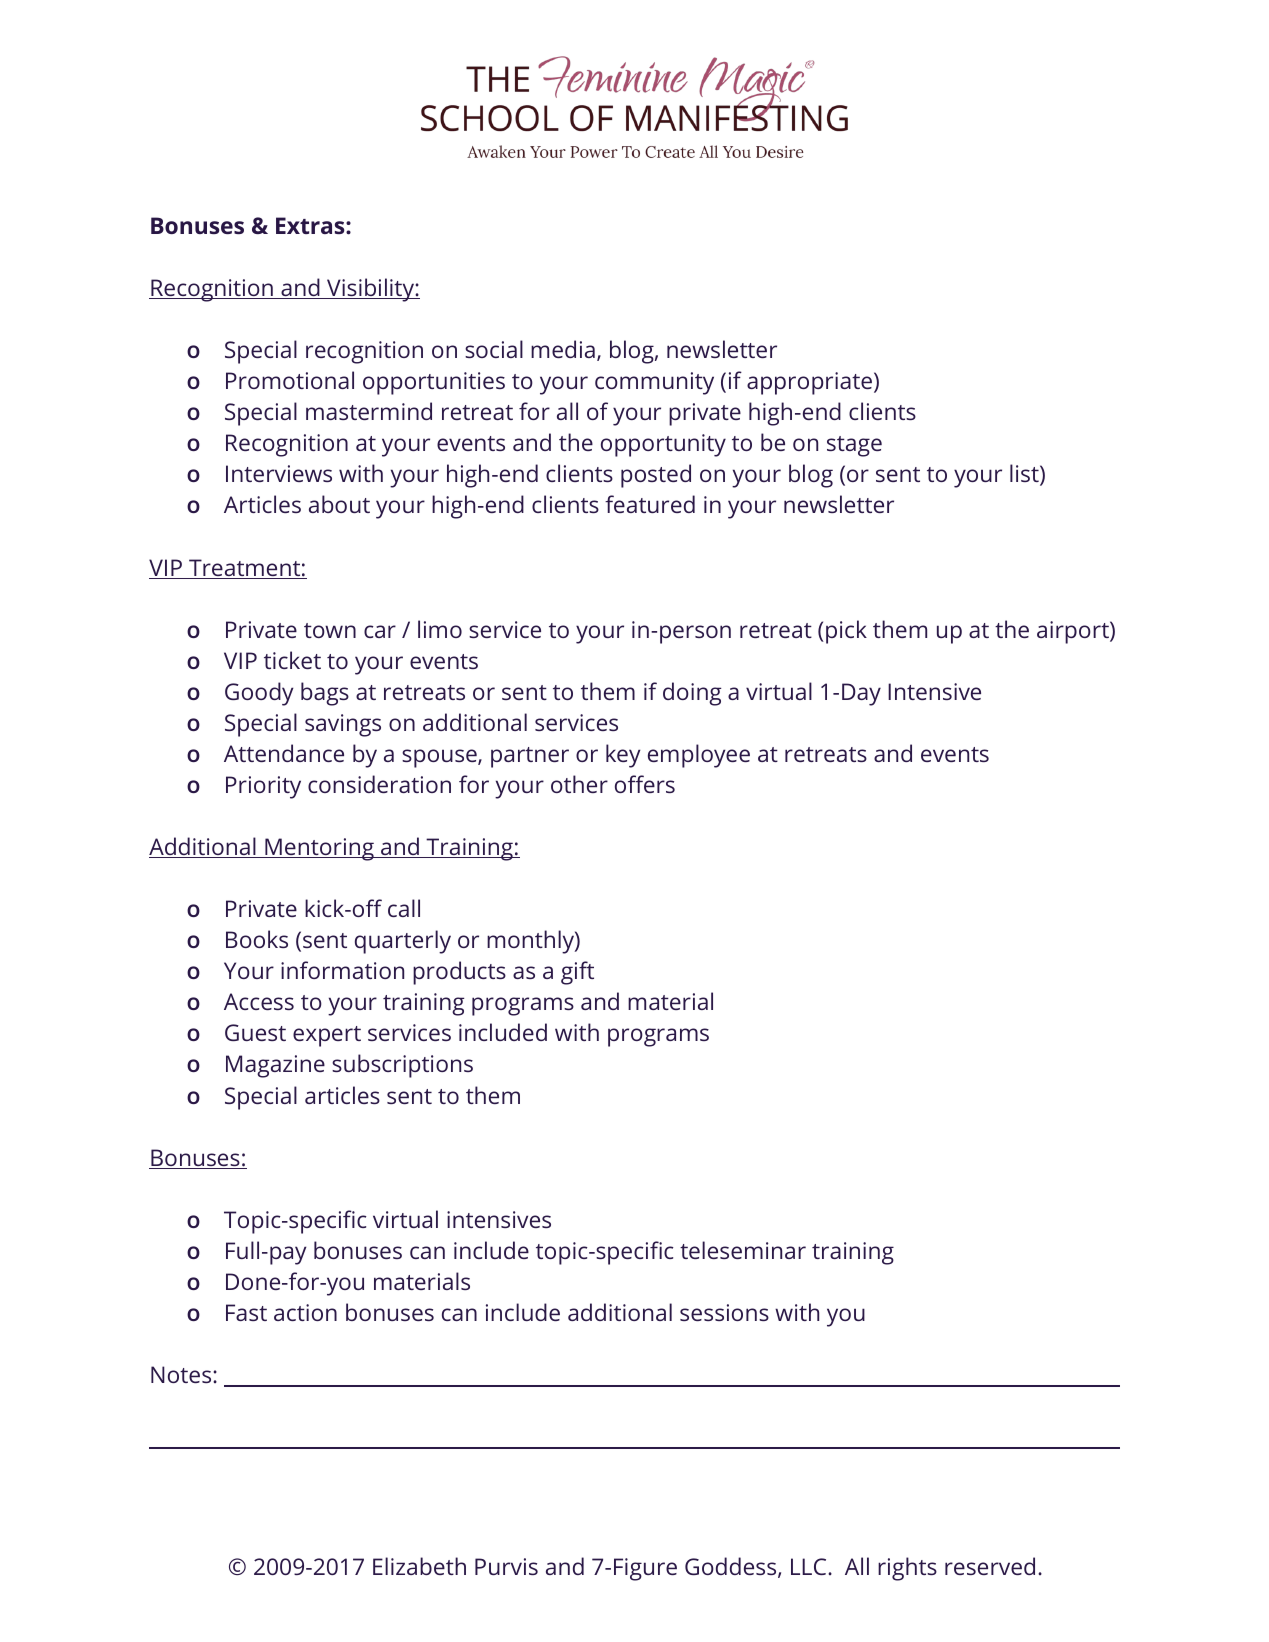  I want to click on Books, so click(257, 939).
